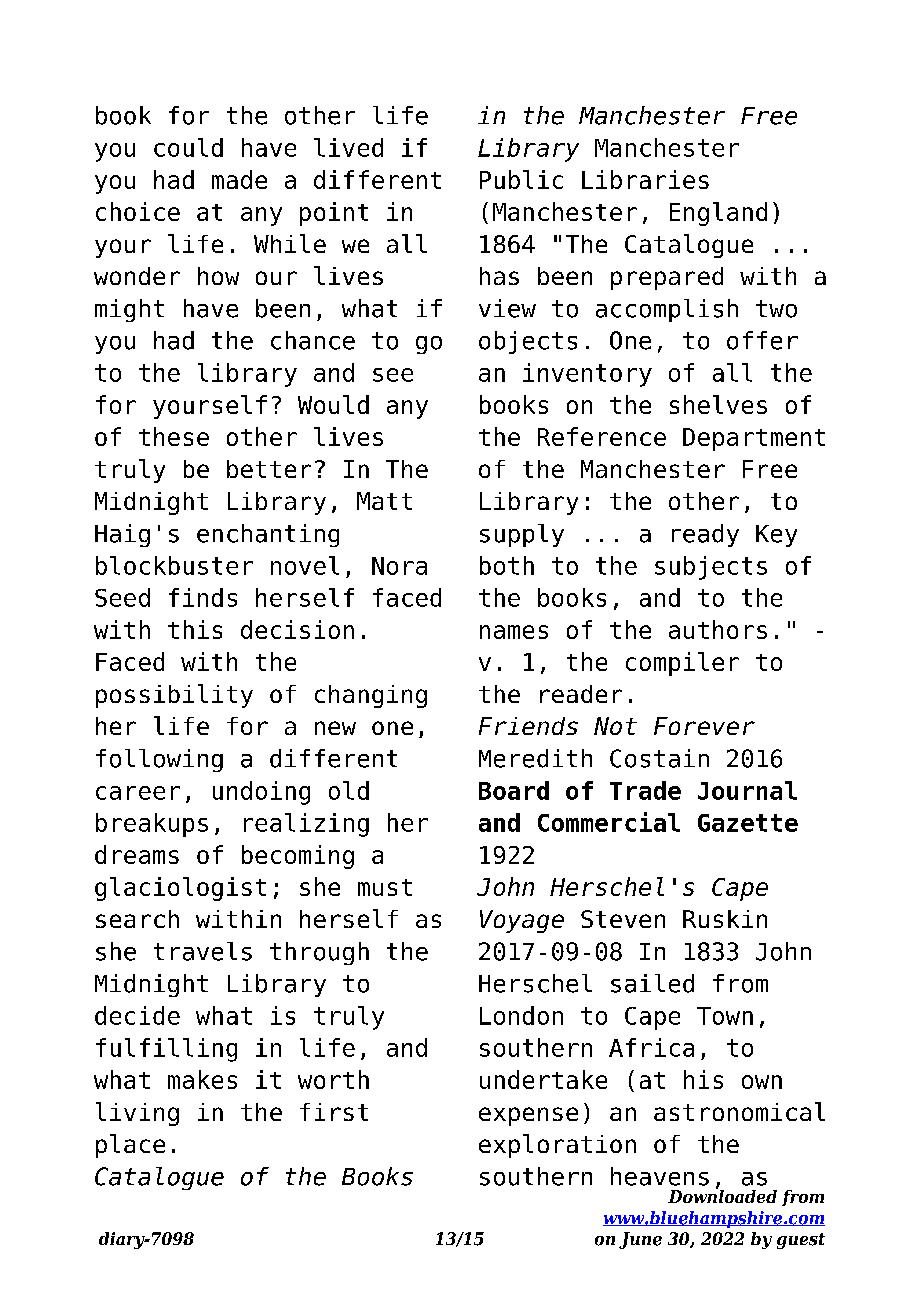  I want to click on Department, so click(754, 439).
